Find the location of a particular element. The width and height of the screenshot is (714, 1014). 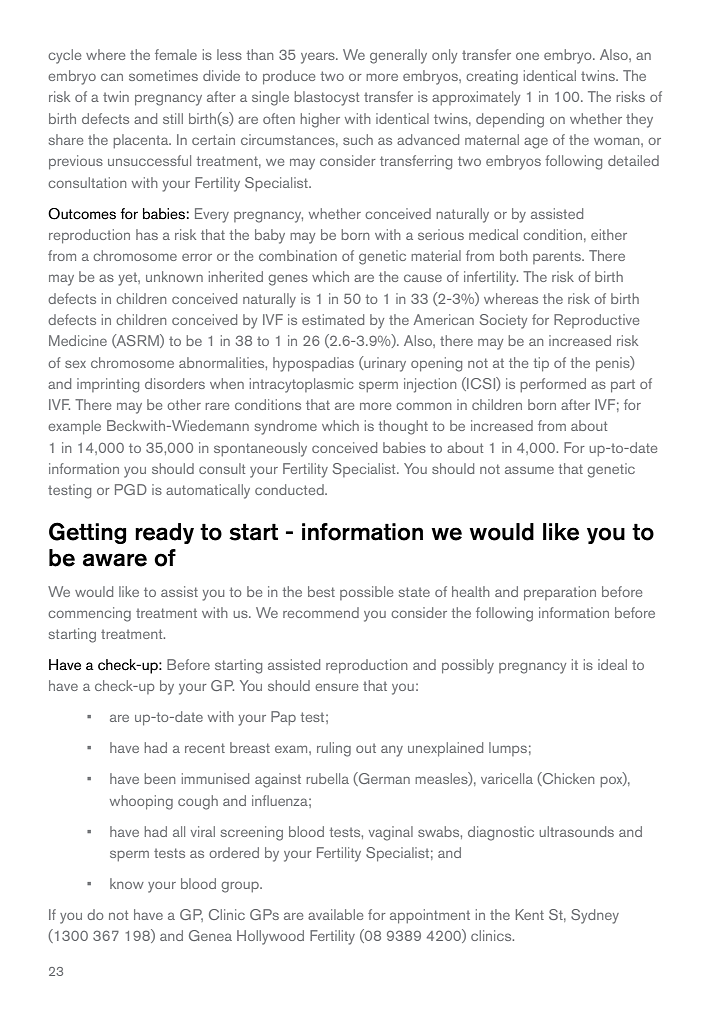

sometimes is located at coordinates (163, 75).
